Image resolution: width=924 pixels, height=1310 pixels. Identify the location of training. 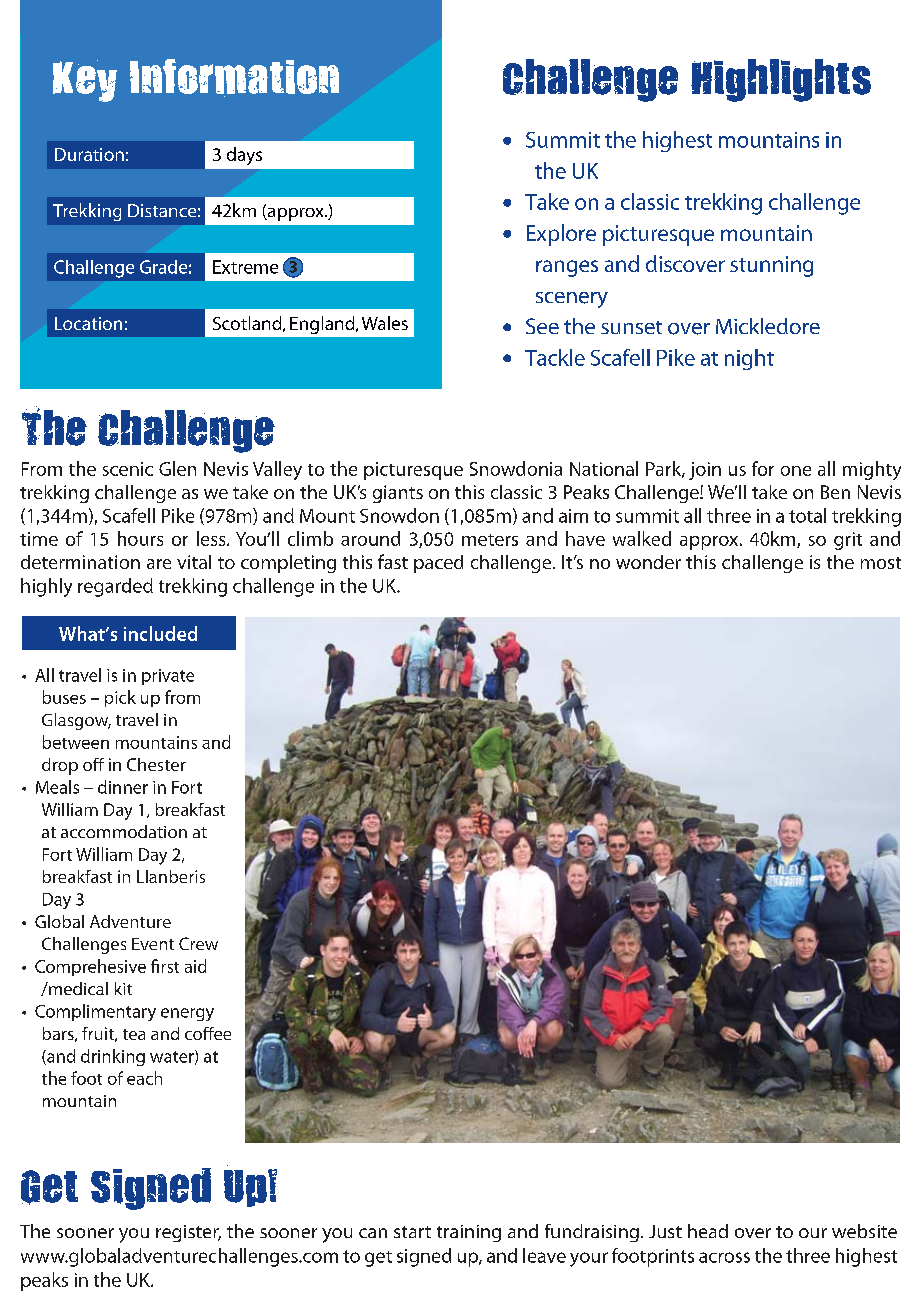
(469, 1233).
